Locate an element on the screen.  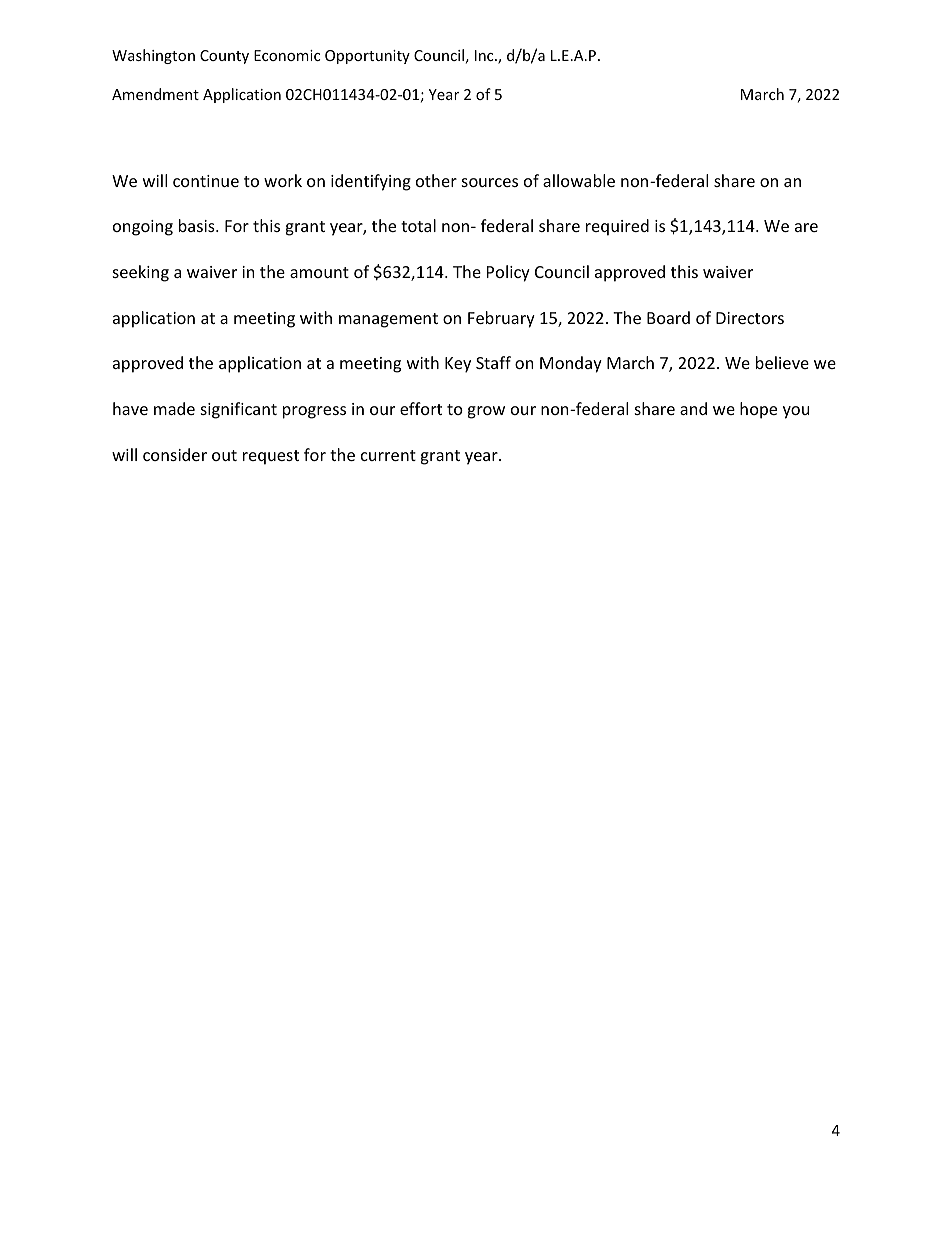
County is located at coordinates (224, 57).
